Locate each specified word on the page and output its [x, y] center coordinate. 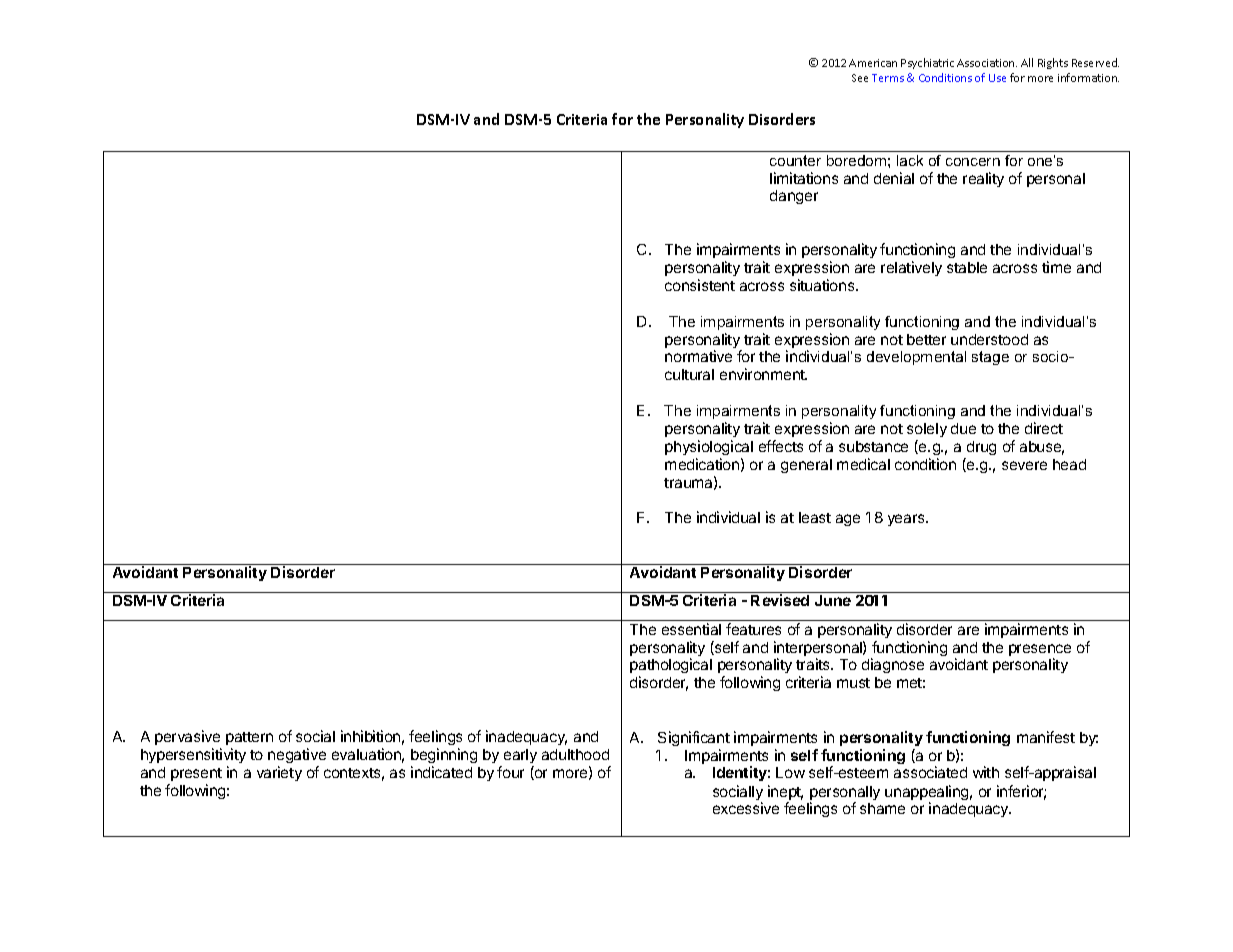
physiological [709, 447]
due [963, 428]
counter [795, 160]
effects [781, 446]
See [860, 78]
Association [987, 63]
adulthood [575, 754]
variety [279, 773]
